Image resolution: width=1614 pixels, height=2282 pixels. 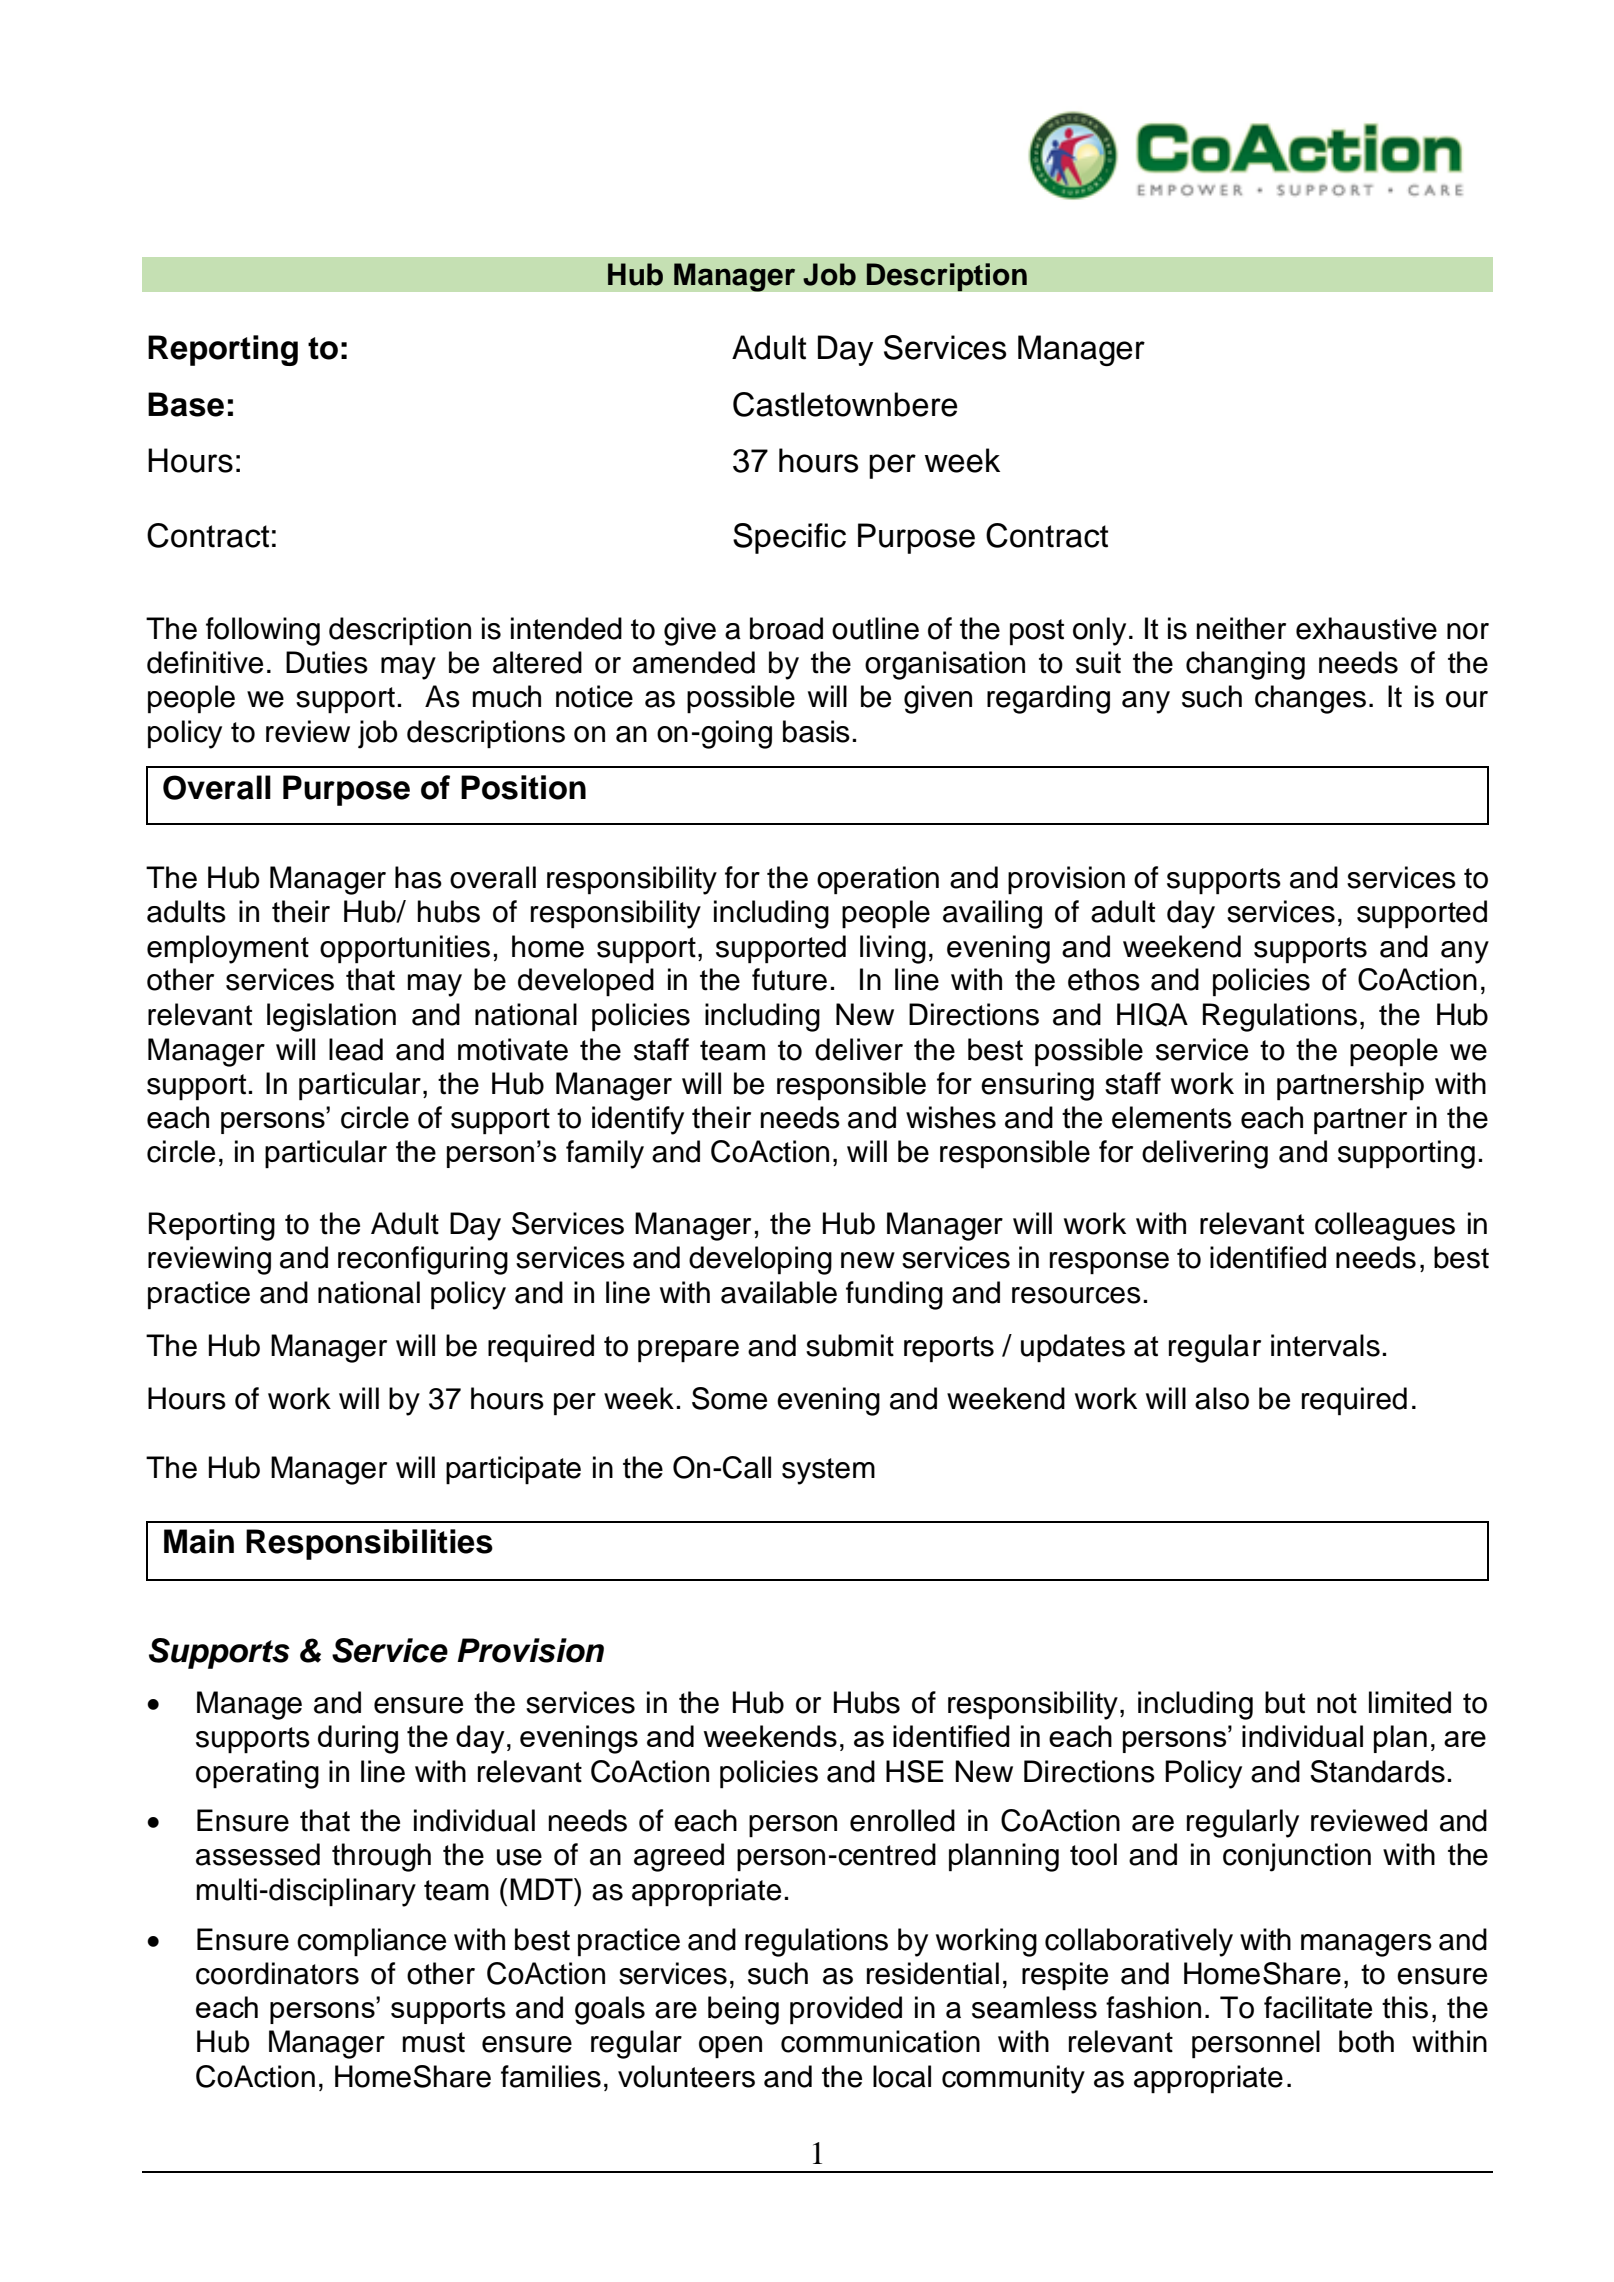 What do you see at coordinates (356, 1049) in the screenshot?
I see `lead` at bounding box center [356, 1049].
